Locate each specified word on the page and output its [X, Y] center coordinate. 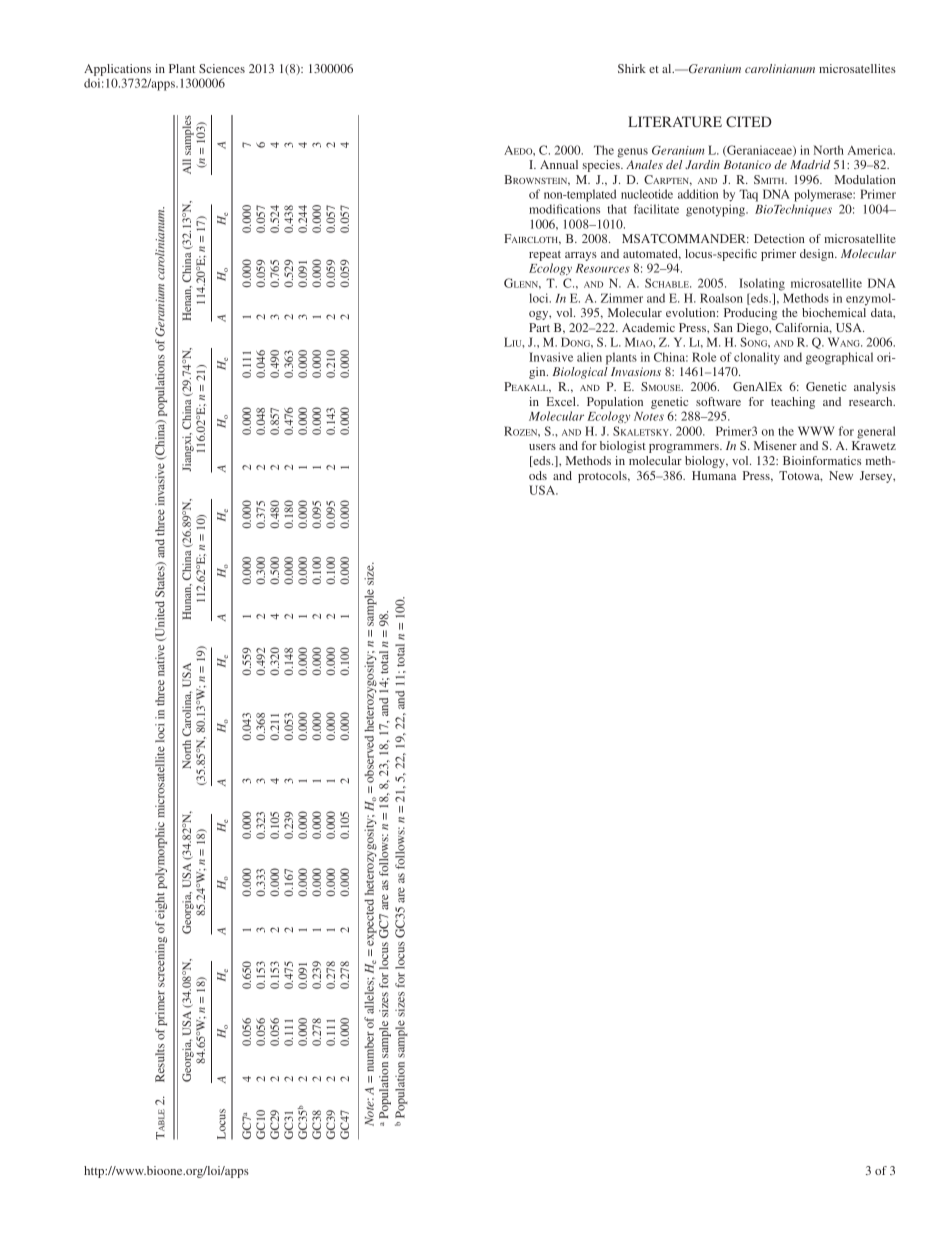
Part [539, 327]
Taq [748, 195]
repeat [545, 256]
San [723, 327]
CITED [749, 121]
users [542, 447]
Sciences [222, 68]
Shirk [632, 68]
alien [589, 357]
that [617, 209]
